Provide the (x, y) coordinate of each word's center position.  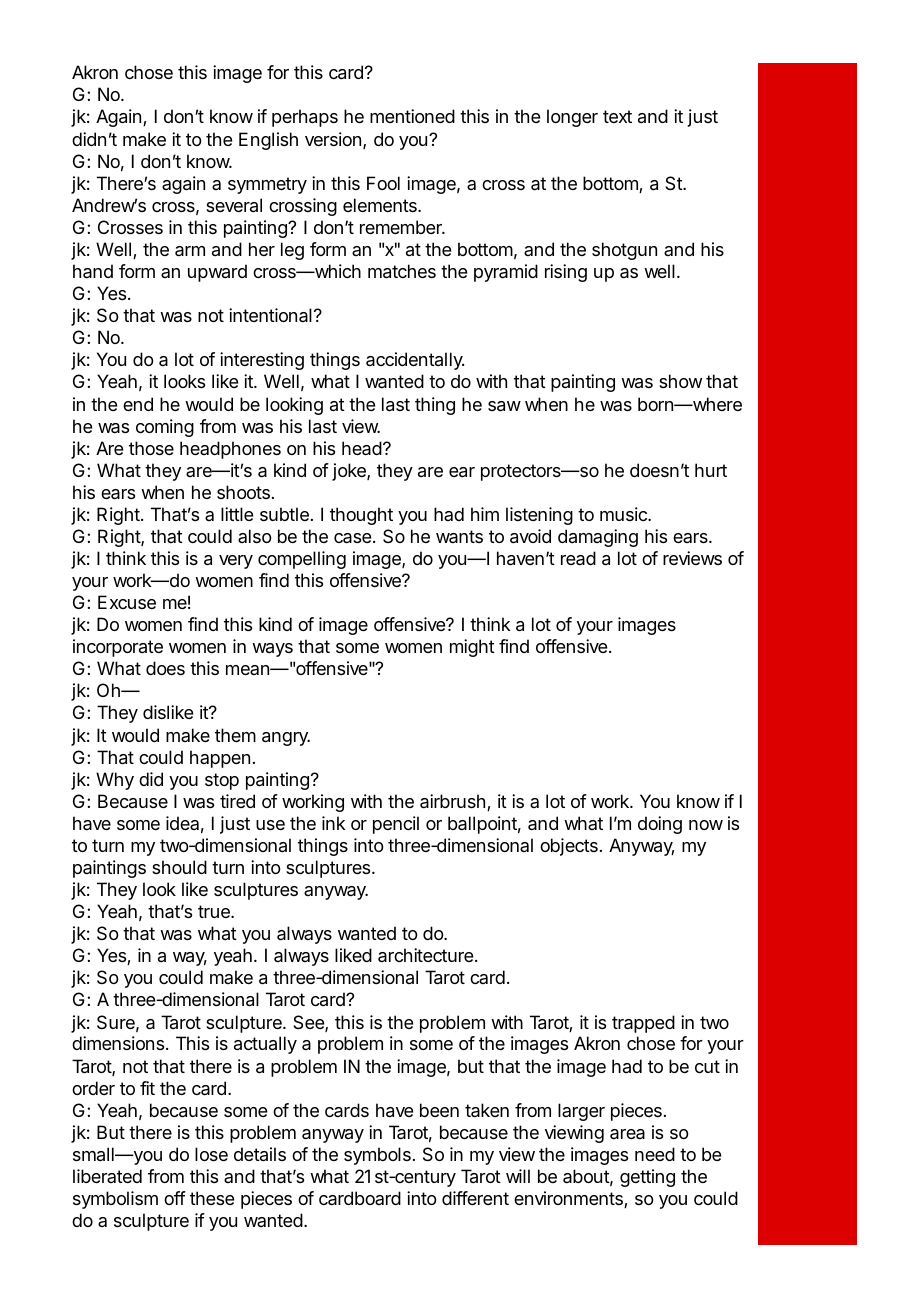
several (234, 205)
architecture (427, 955)
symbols (377, 1156)
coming (165, 428)
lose (211, 1154)
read (578, 558)
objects (569, 847)
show (680, 381)
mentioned (412, 116)
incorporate (118, 648)
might (472, 648)
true (215, 911)
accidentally (415, 361)
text (617, 116)
